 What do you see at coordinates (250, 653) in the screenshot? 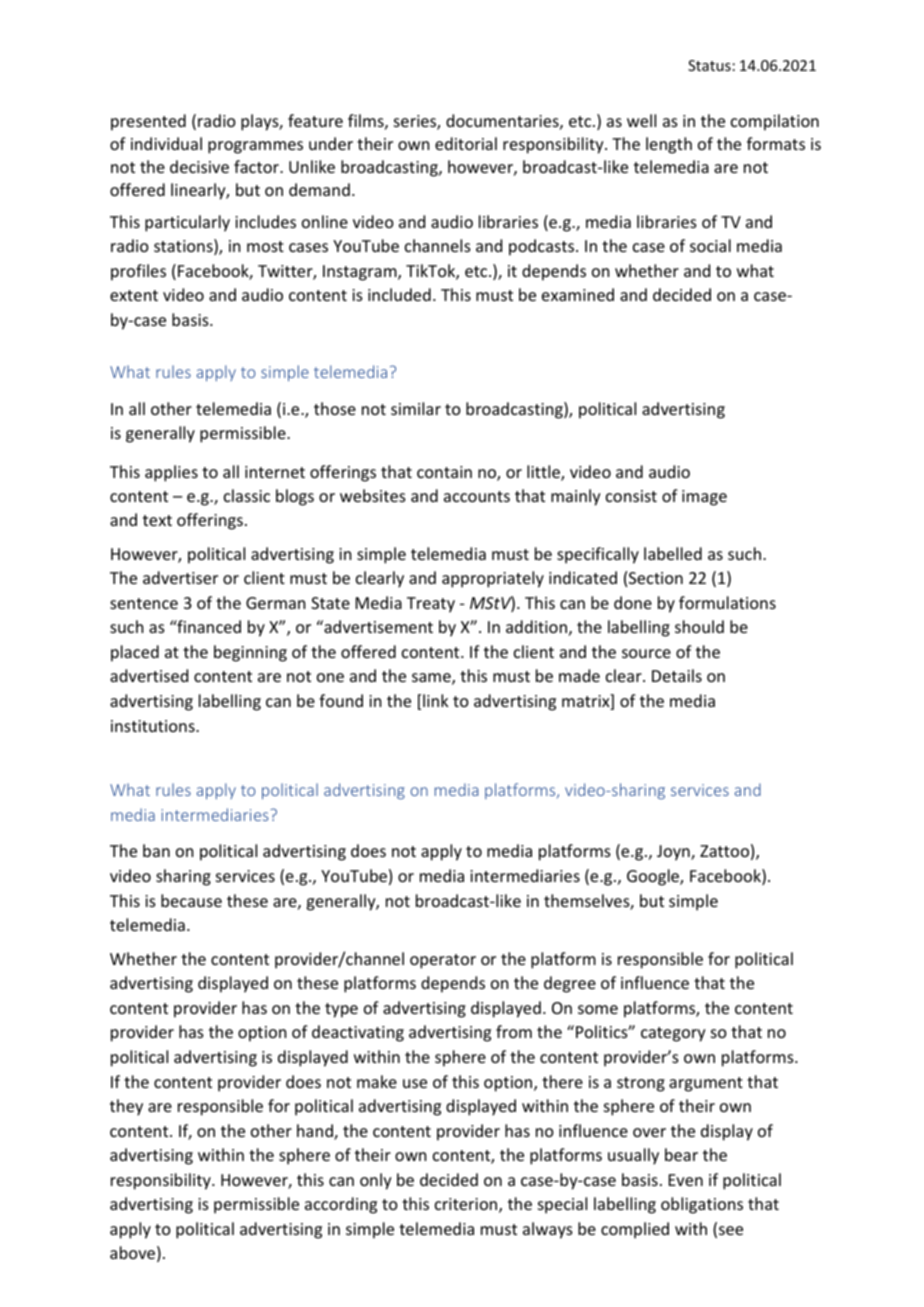
I see `beginning` at bounding box center [250, 653].
